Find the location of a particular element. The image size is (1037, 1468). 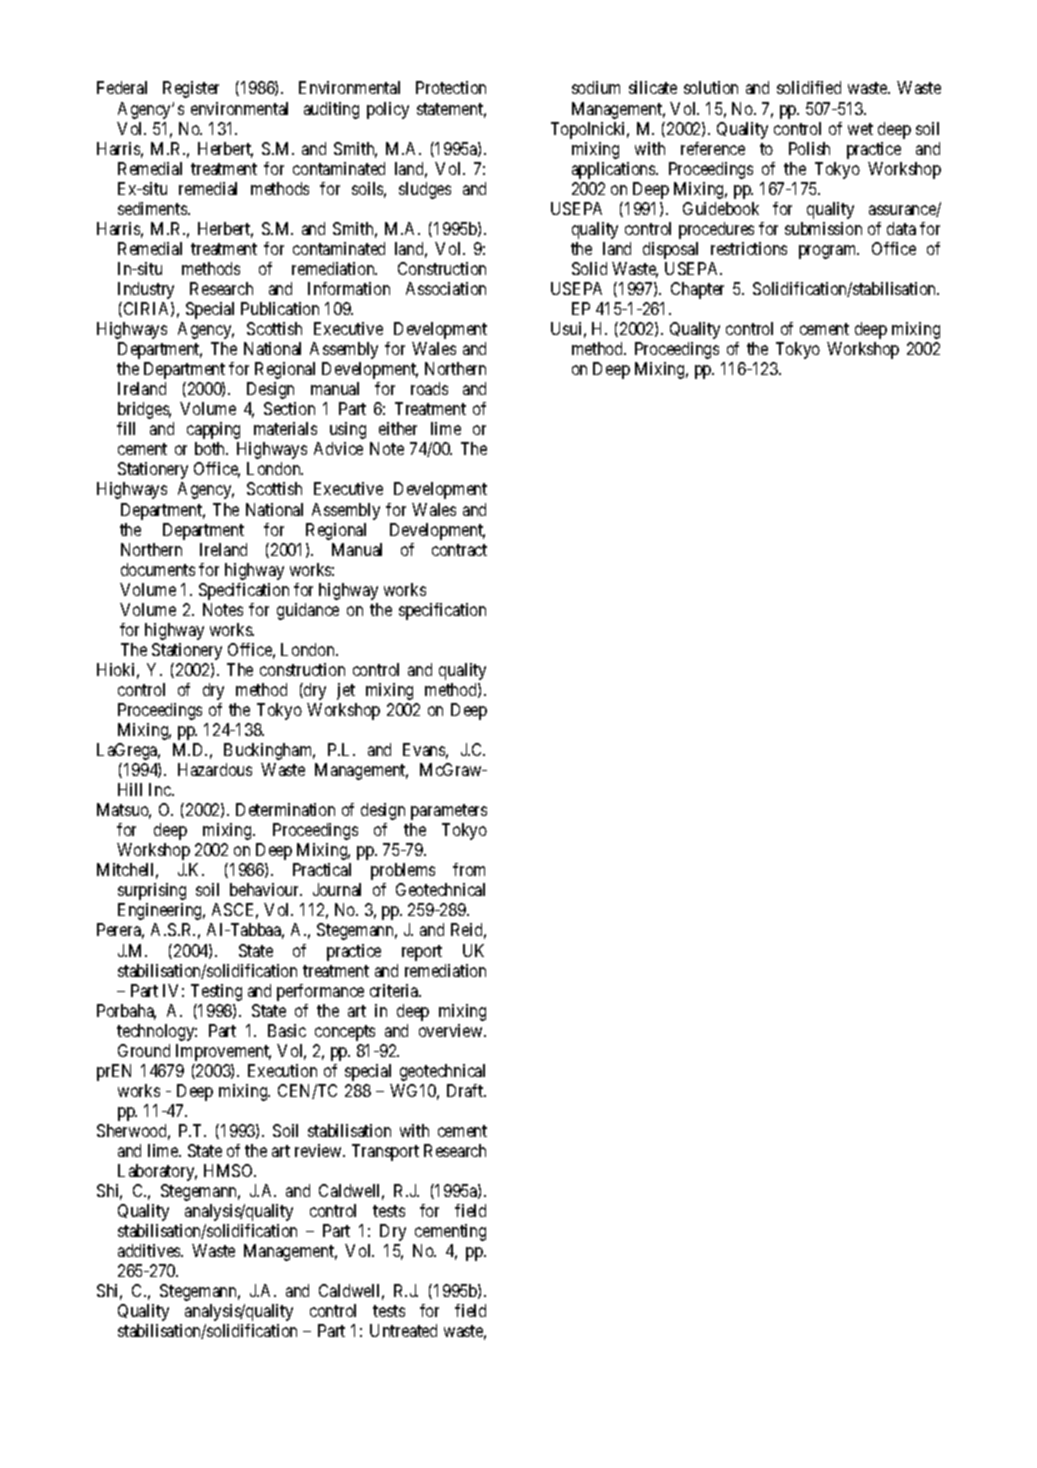

additives is located at coordinates (150, 1250).
